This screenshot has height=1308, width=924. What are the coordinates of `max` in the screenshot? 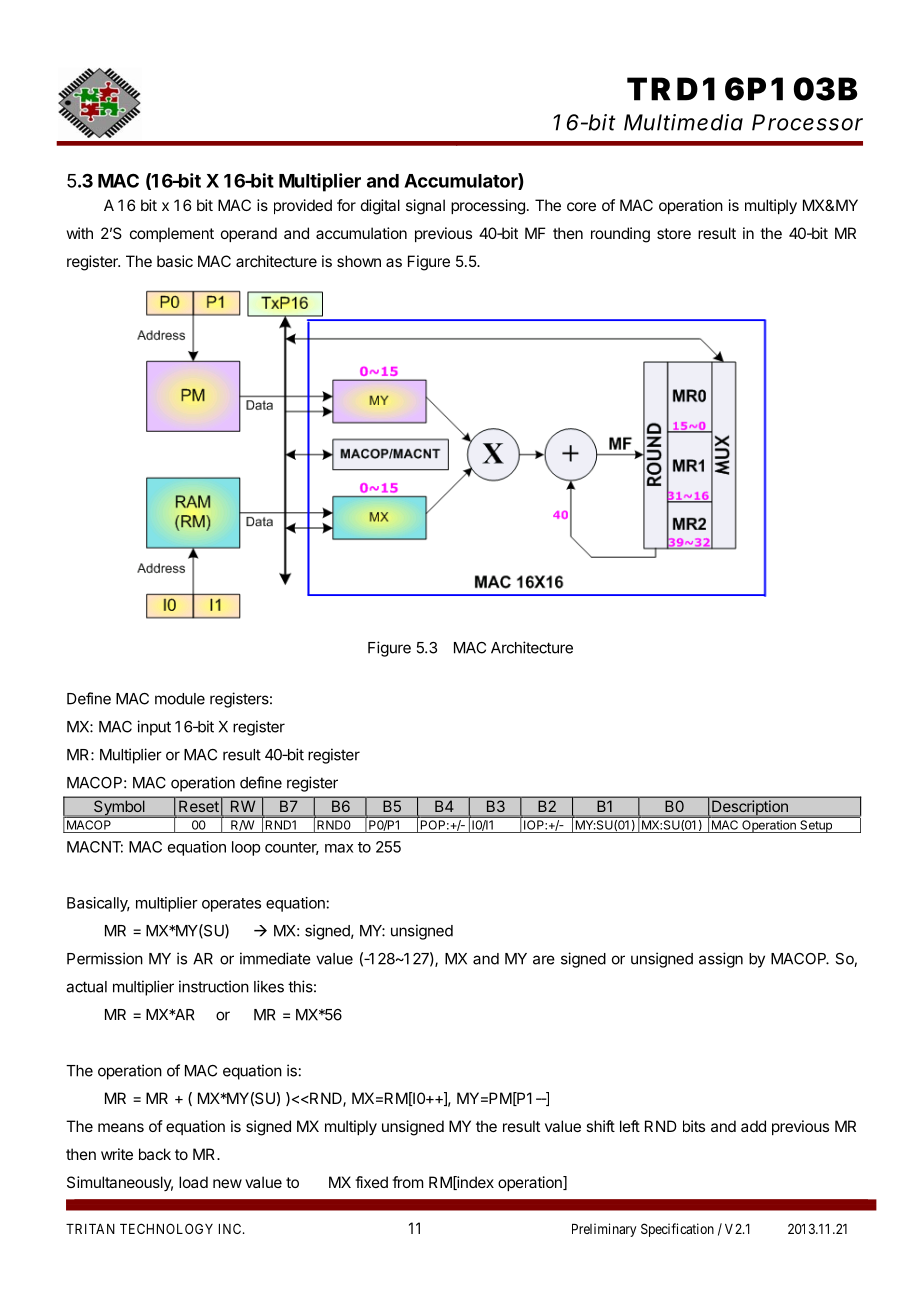 It's located at (339, 848).
